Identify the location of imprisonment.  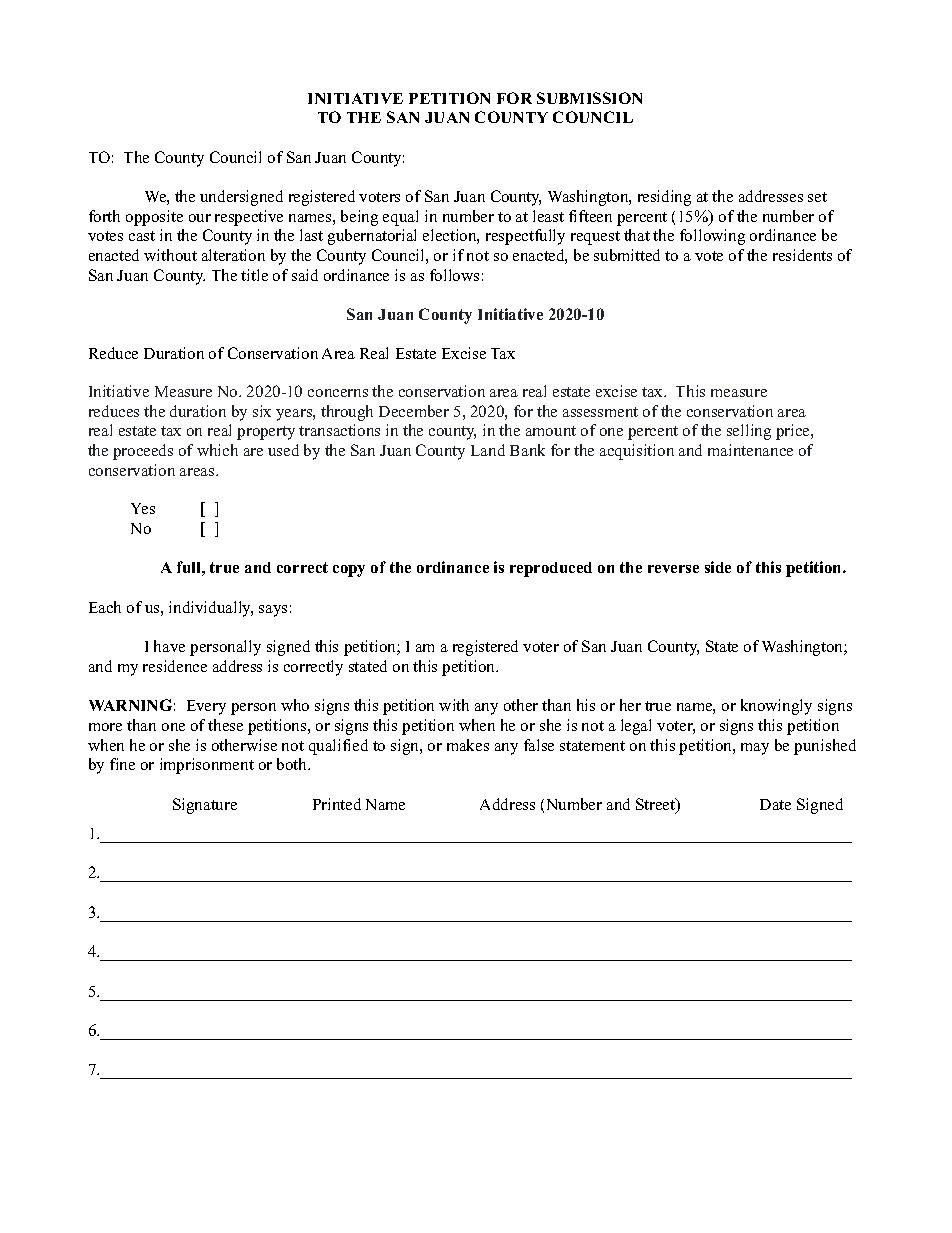
(207, 766).
